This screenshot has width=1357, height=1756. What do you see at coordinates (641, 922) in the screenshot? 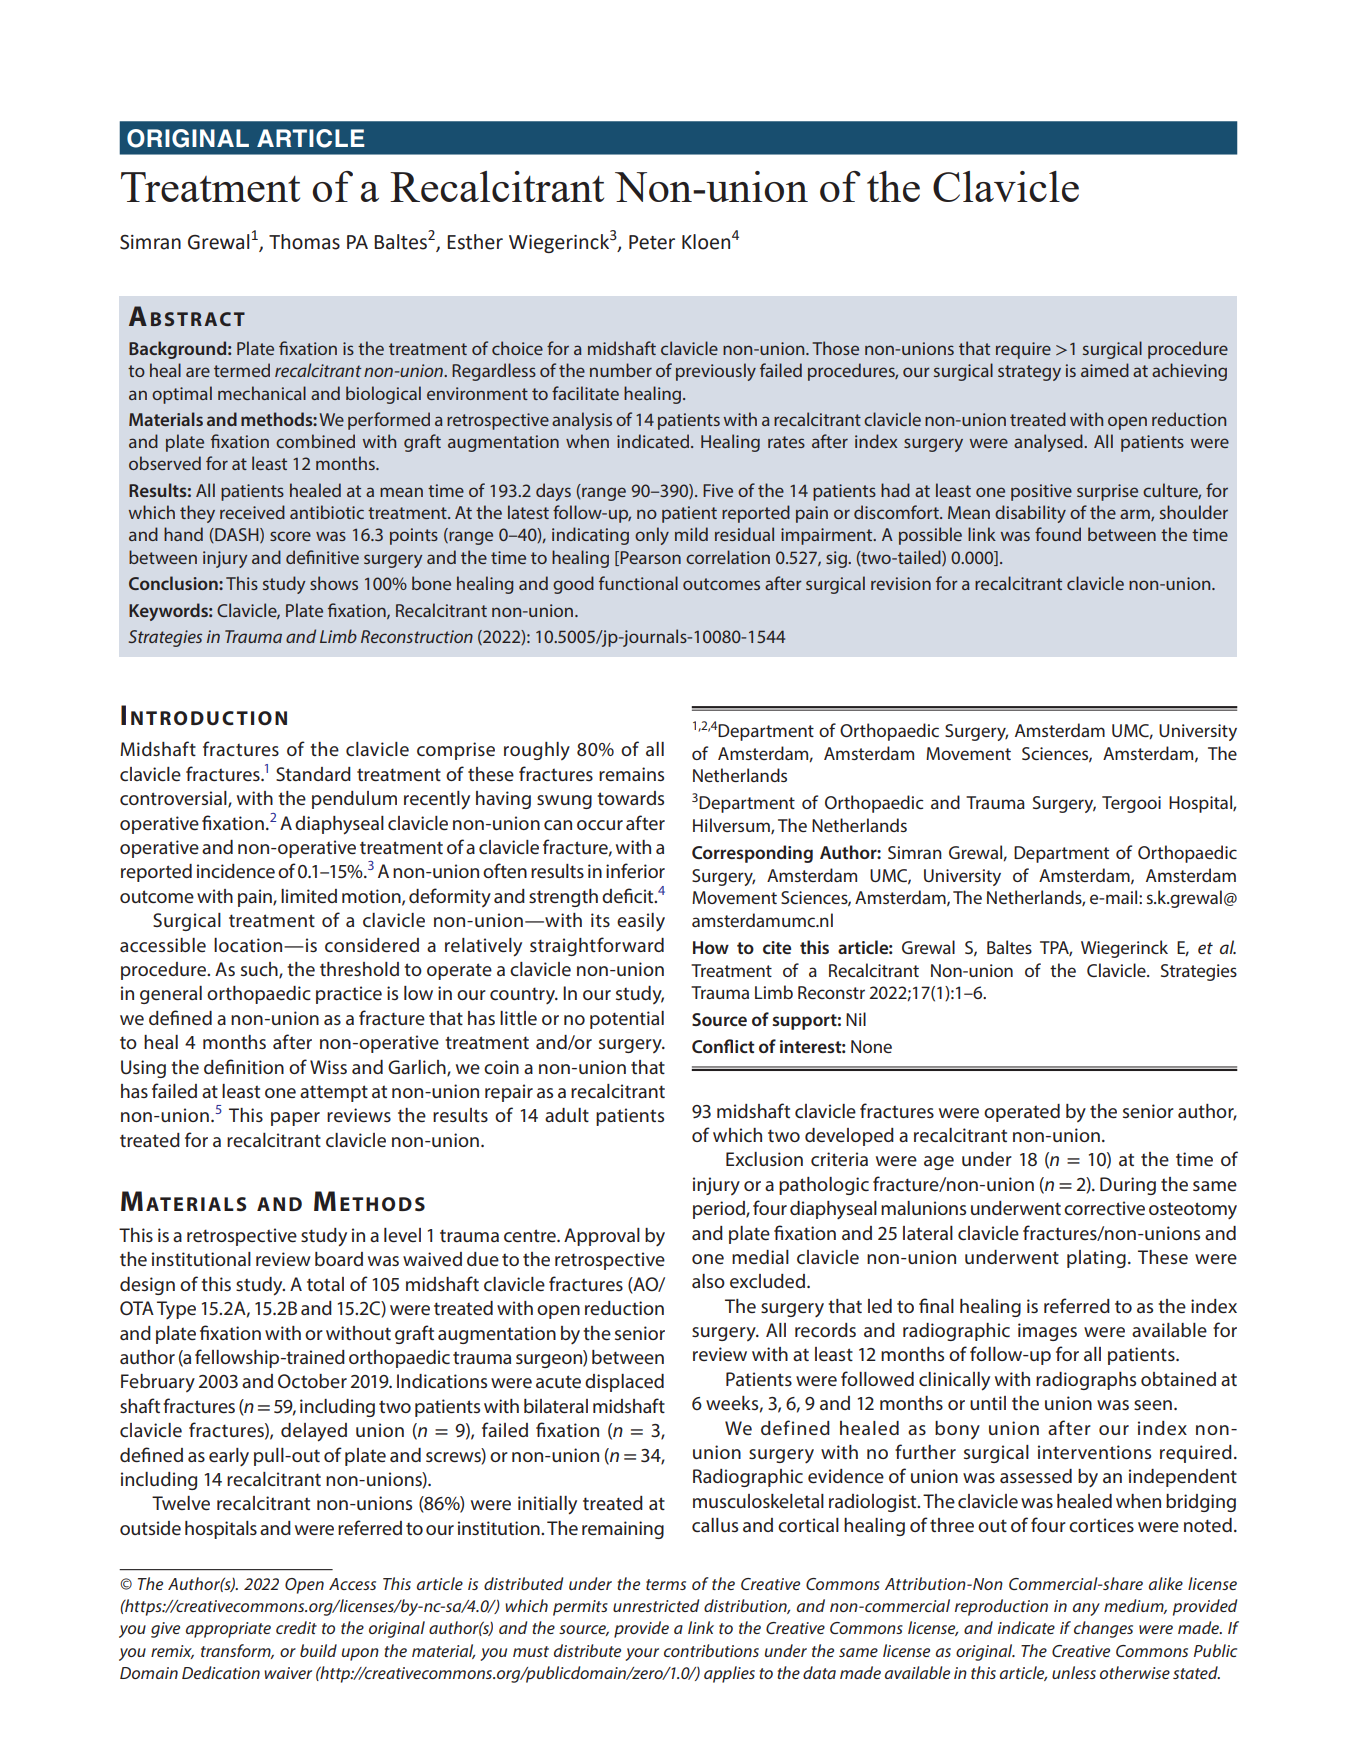
I see `easily` at bounding box center [641, 922].
